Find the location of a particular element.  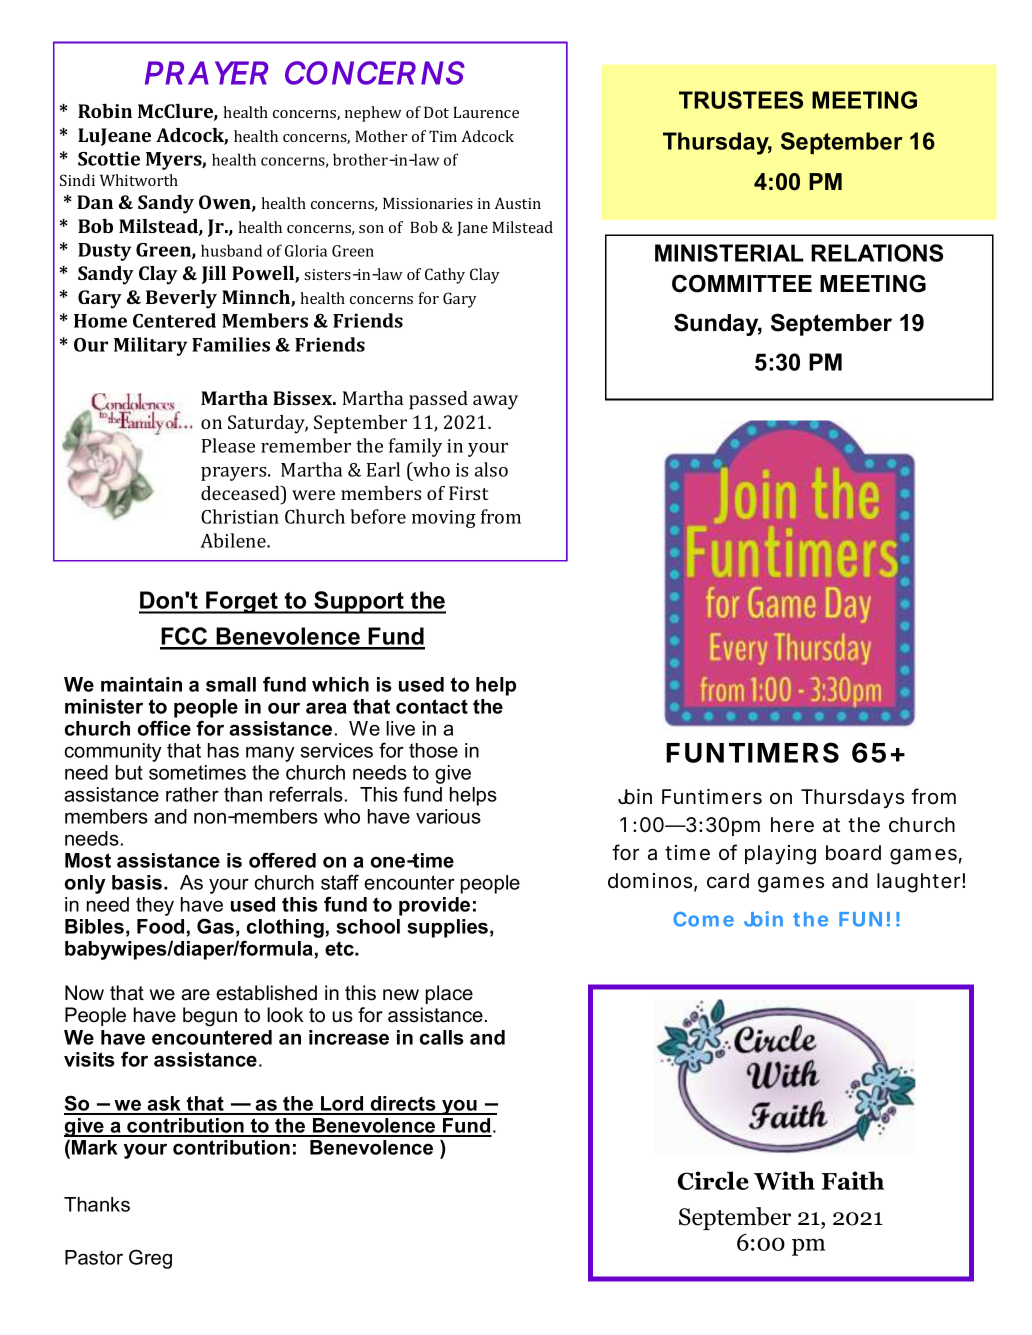

Please is located at coordinates (228, 445).
